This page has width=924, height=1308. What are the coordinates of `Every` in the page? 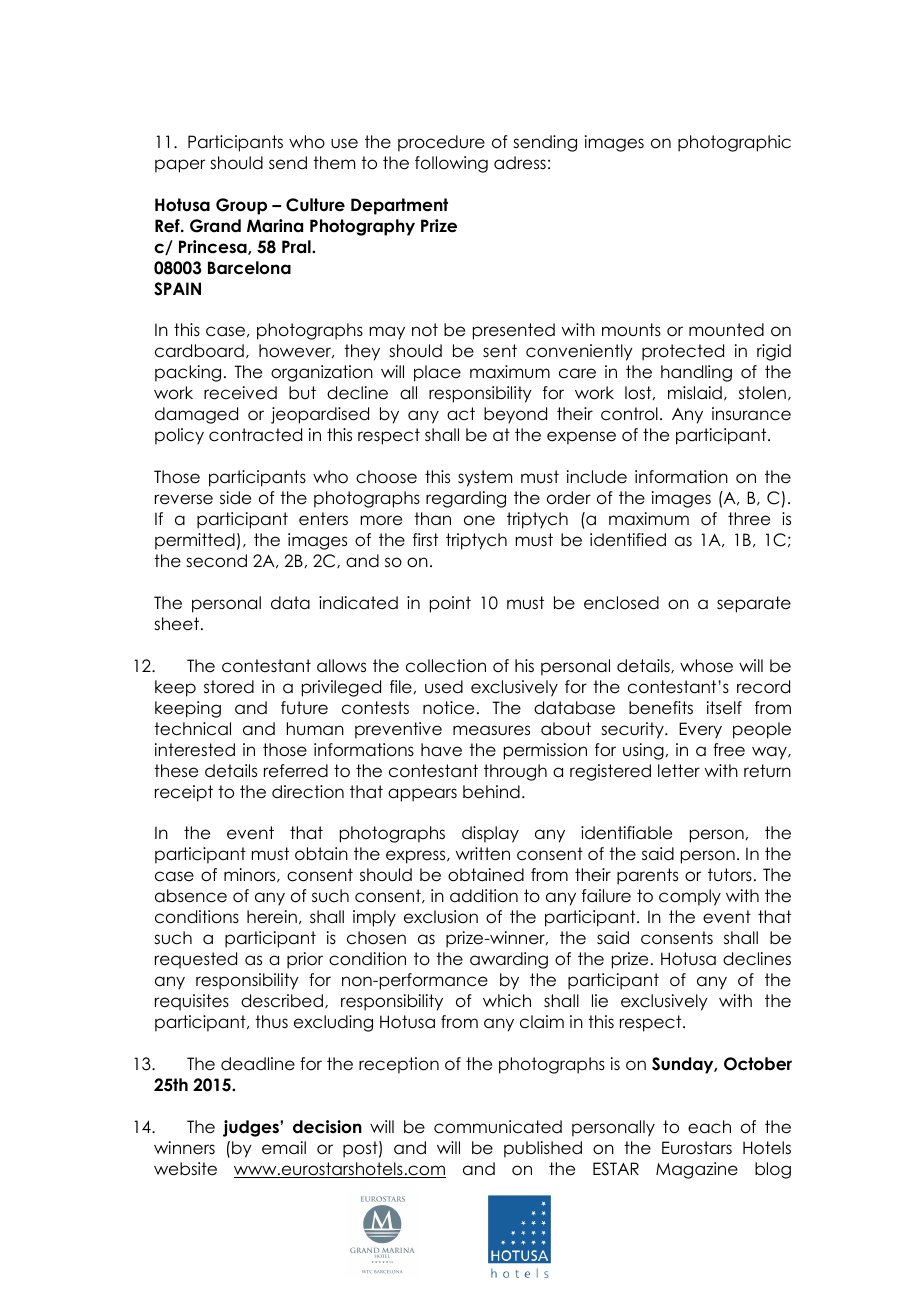 It's located at (700, 730).
